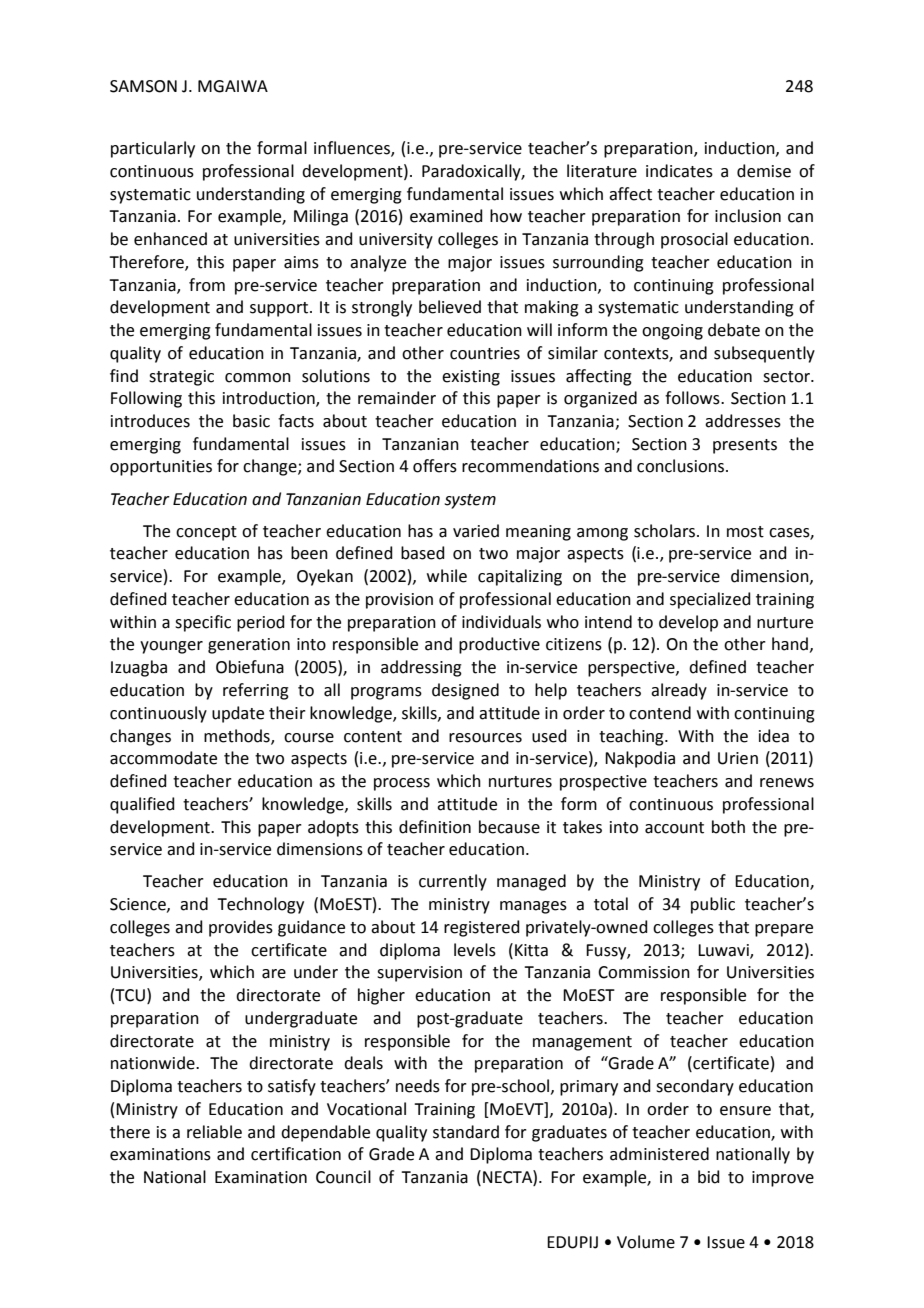 This screenshot has height=1308, width=924. Describe the element at coordinates (161, 468) in the screenshot. I see `opportunities` at that location.
